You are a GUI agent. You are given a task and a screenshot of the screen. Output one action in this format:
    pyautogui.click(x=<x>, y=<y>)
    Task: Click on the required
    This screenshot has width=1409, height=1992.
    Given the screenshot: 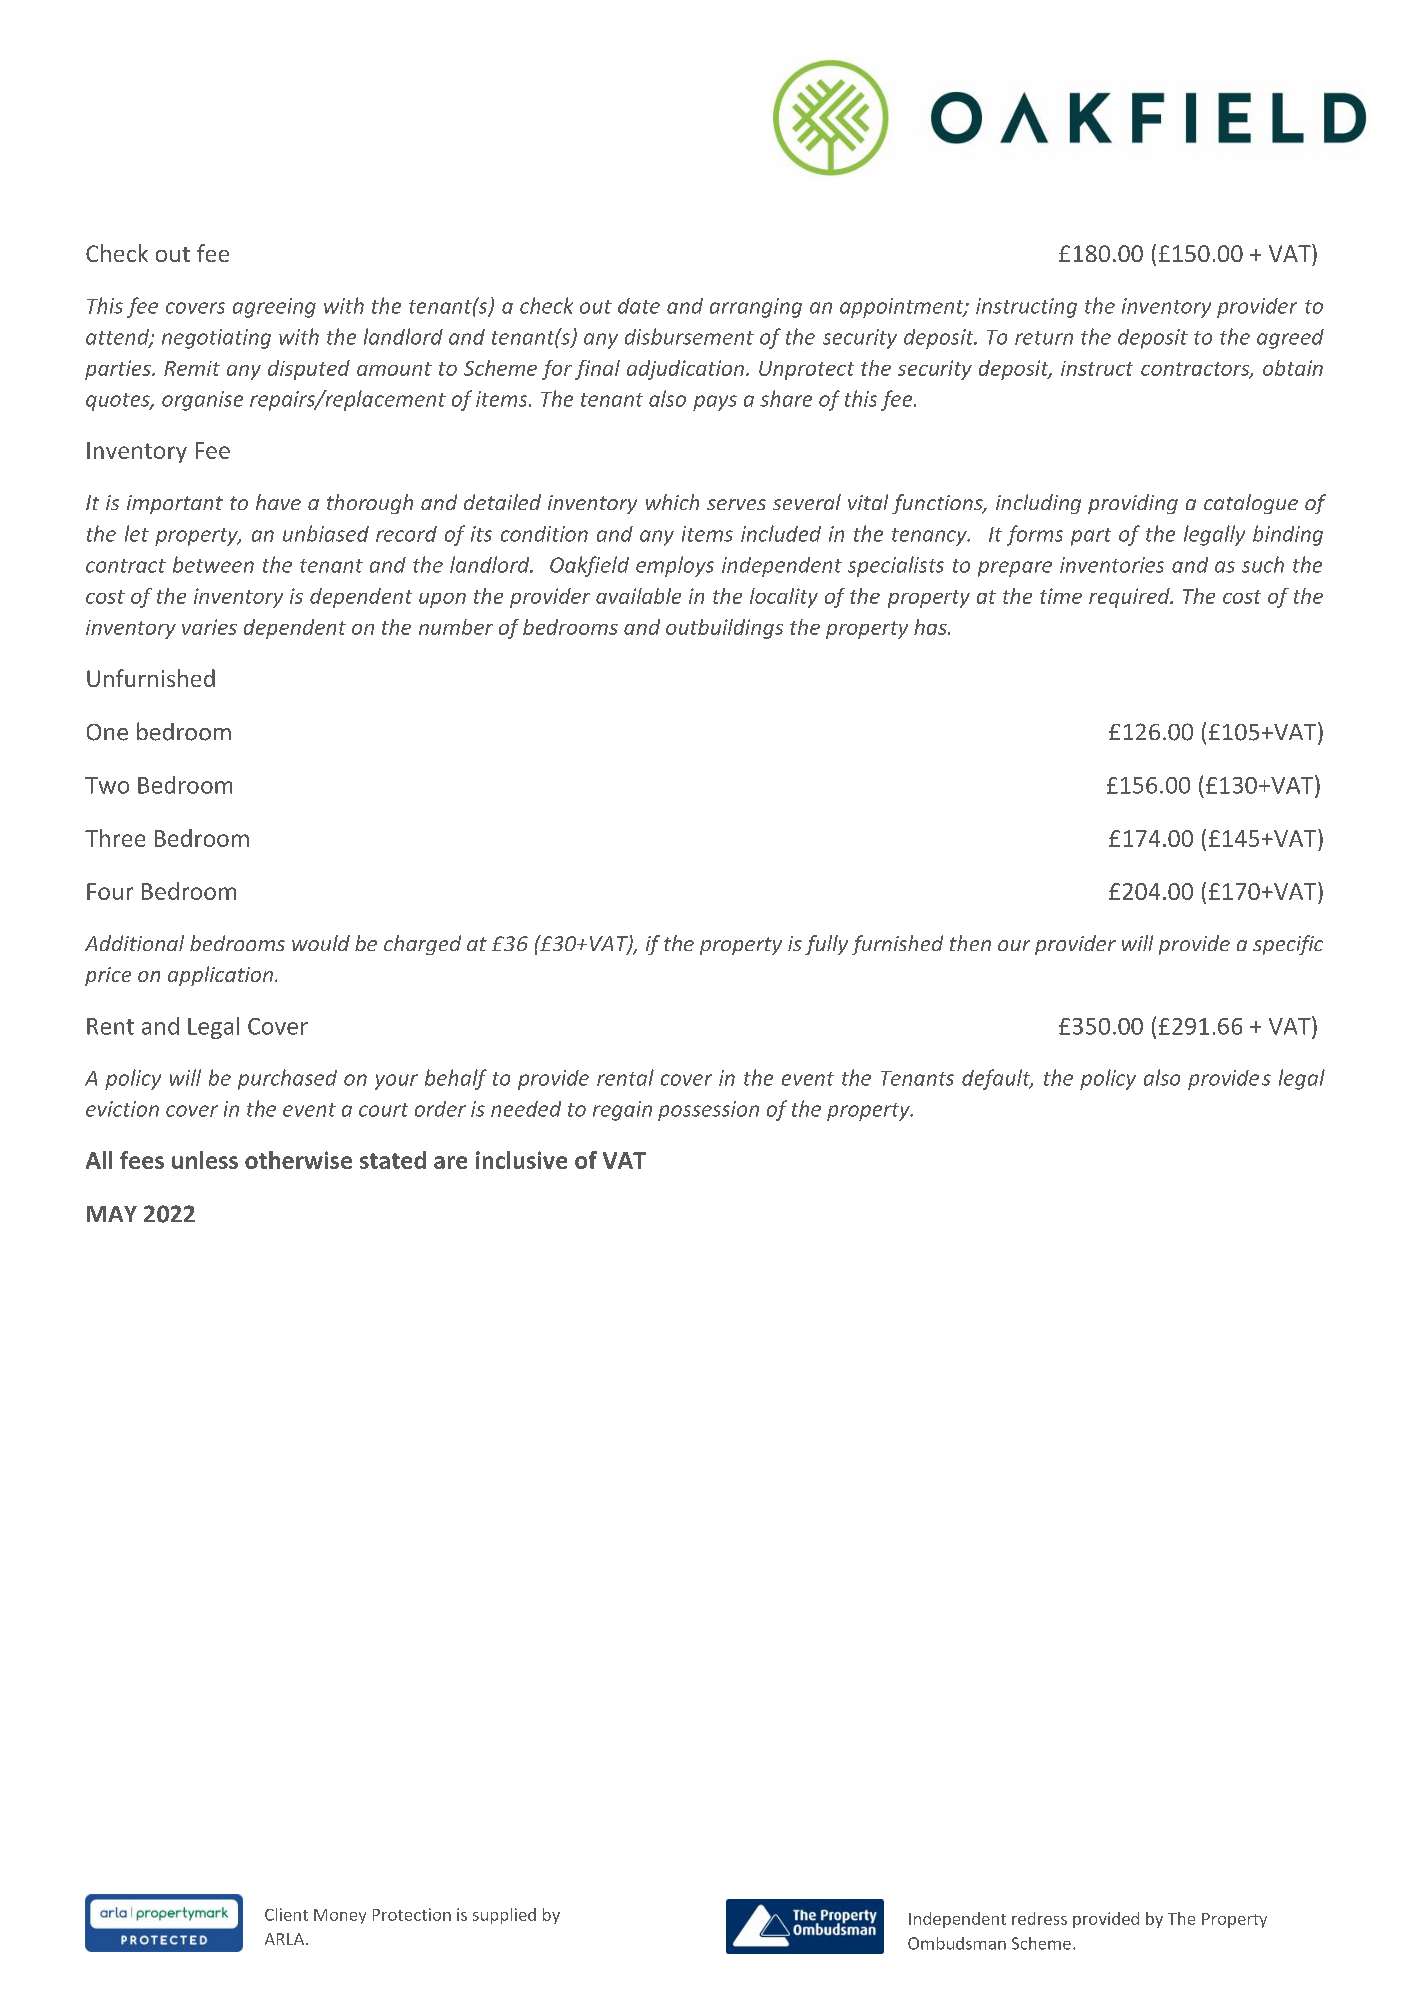 What is the action you would take?
    pyautogui.click(x=1130, y=598)
